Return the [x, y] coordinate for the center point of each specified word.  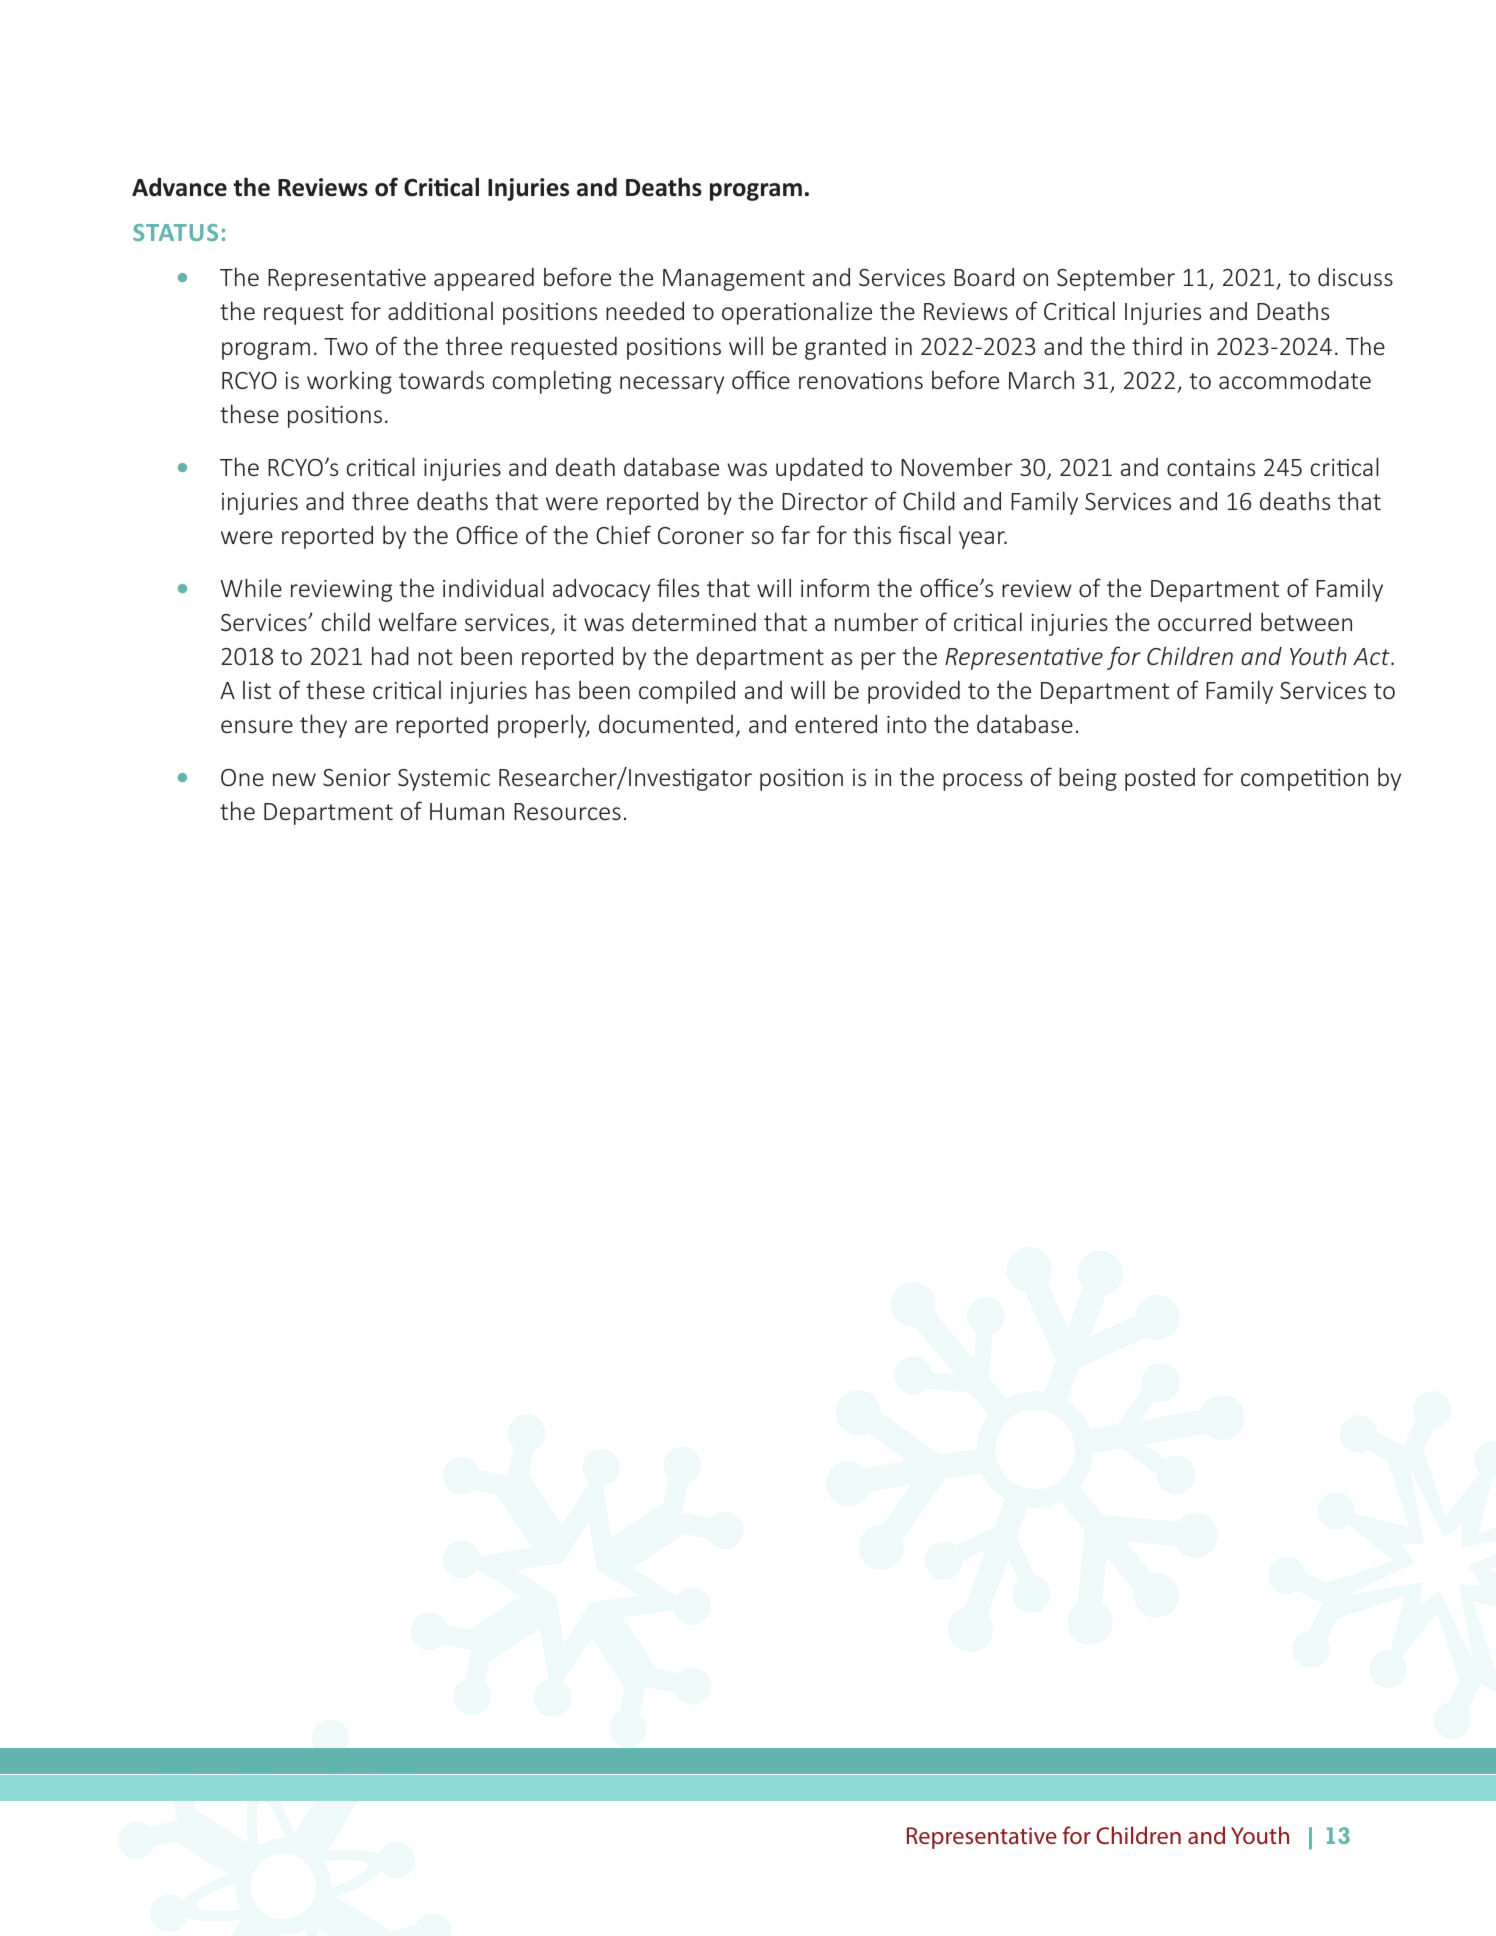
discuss [1355, 277]
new [294, 779]
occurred [1204, 622]
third [1157, 346]
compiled [687, 692]
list [257, 690]
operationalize [797, 313]
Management [734, 280]
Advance [179, 187]
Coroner [701, 535]
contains [1211, 467]
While [251, 587]
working [349, 382]
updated [819, 469]
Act [1372, 656]
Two [346, 346]
